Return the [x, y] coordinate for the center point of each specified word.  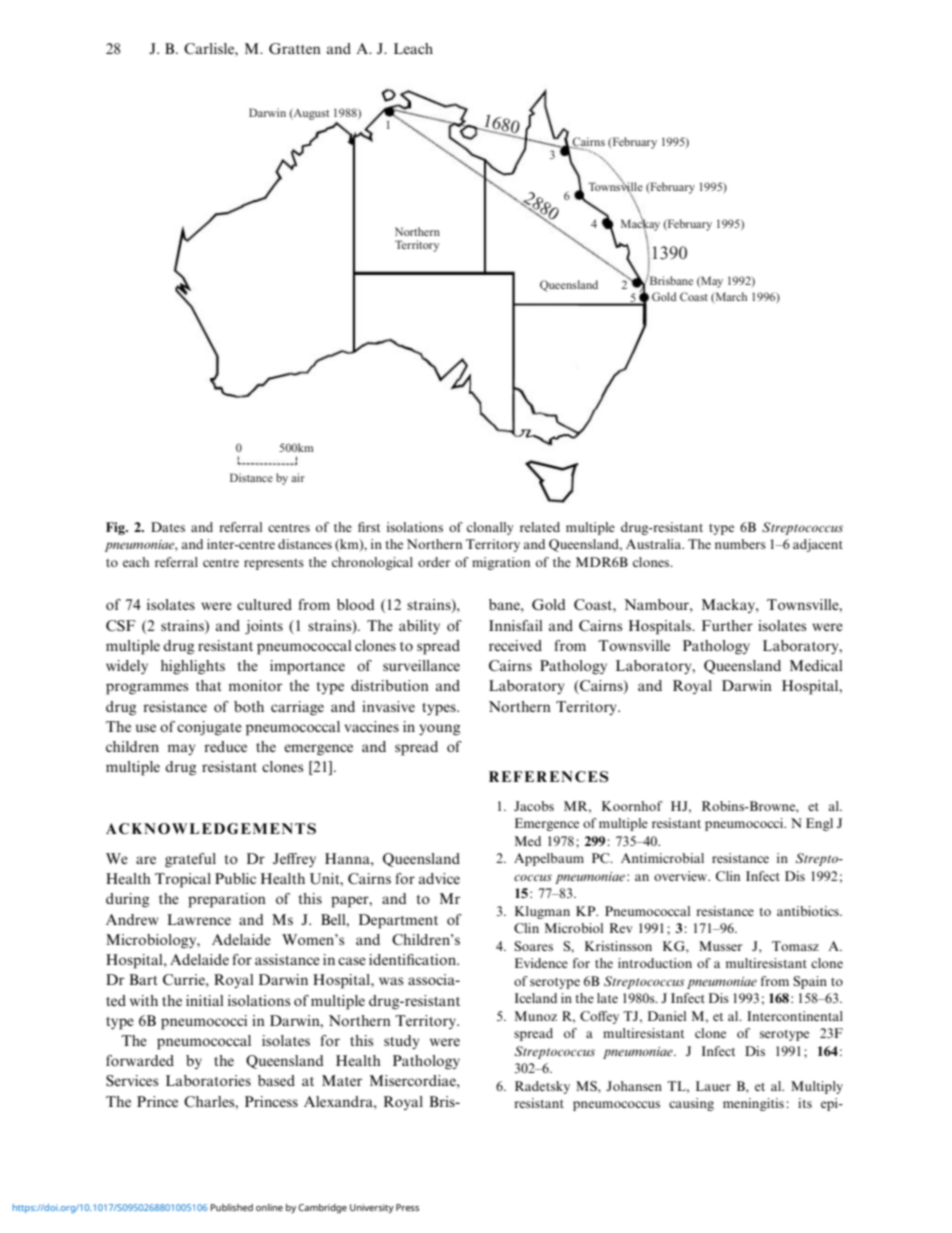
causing [691, 1104]
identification [413, 959]
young [439, 730]
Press [407, 1207]
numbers [740, 544]
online [269, 1207]
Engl [819, 824]
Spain [810, 982]
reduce [225, 746]
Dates [168, 527]
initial [205, 1000]
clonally [490, 528]
